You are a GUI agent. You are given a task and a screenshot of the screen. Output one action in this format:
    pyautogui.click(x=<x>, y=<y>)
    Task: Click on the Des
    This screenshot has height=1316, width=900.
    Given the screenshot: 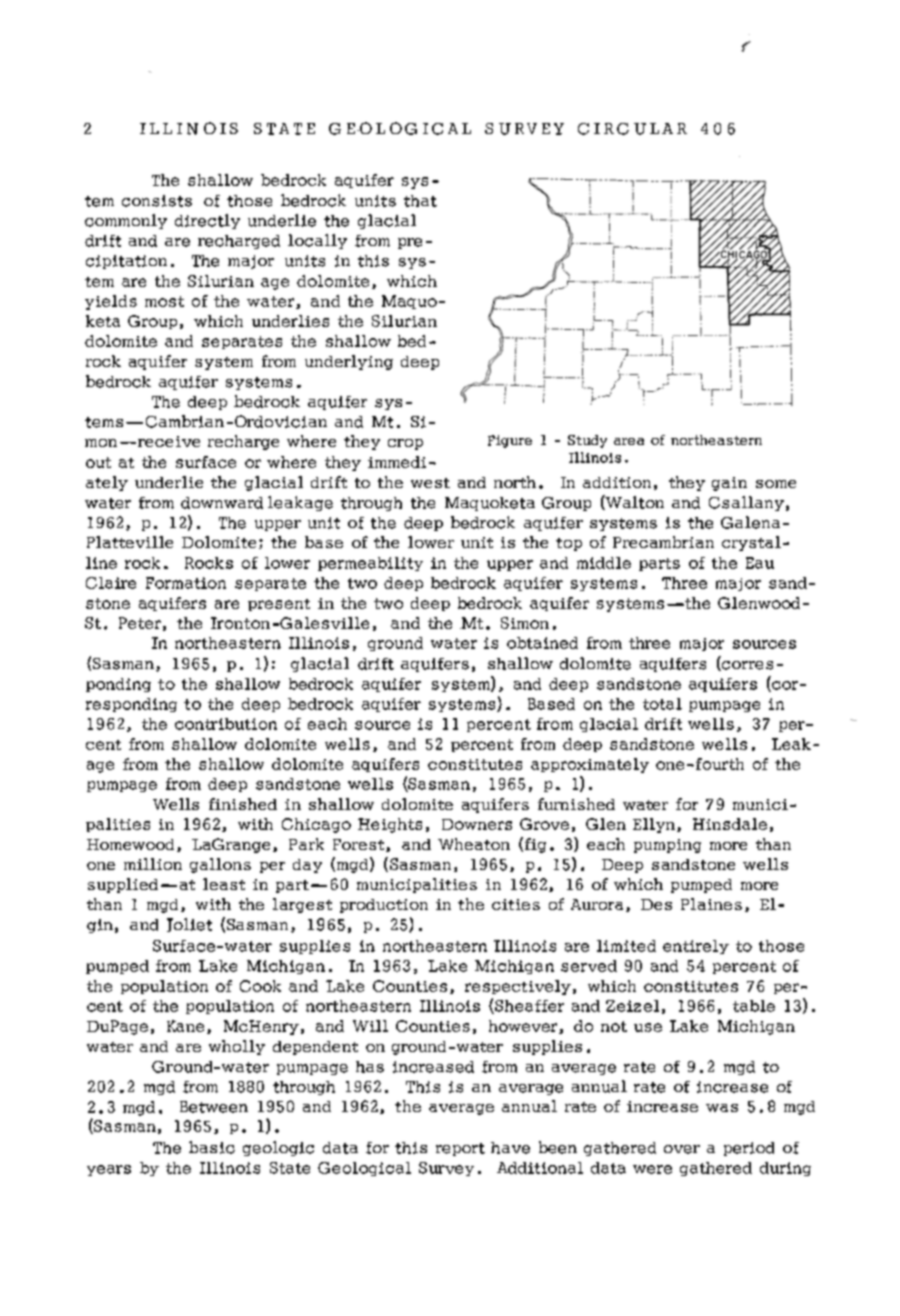 What is the action you would take?
    pyautogui.click(x=656, y=904)
